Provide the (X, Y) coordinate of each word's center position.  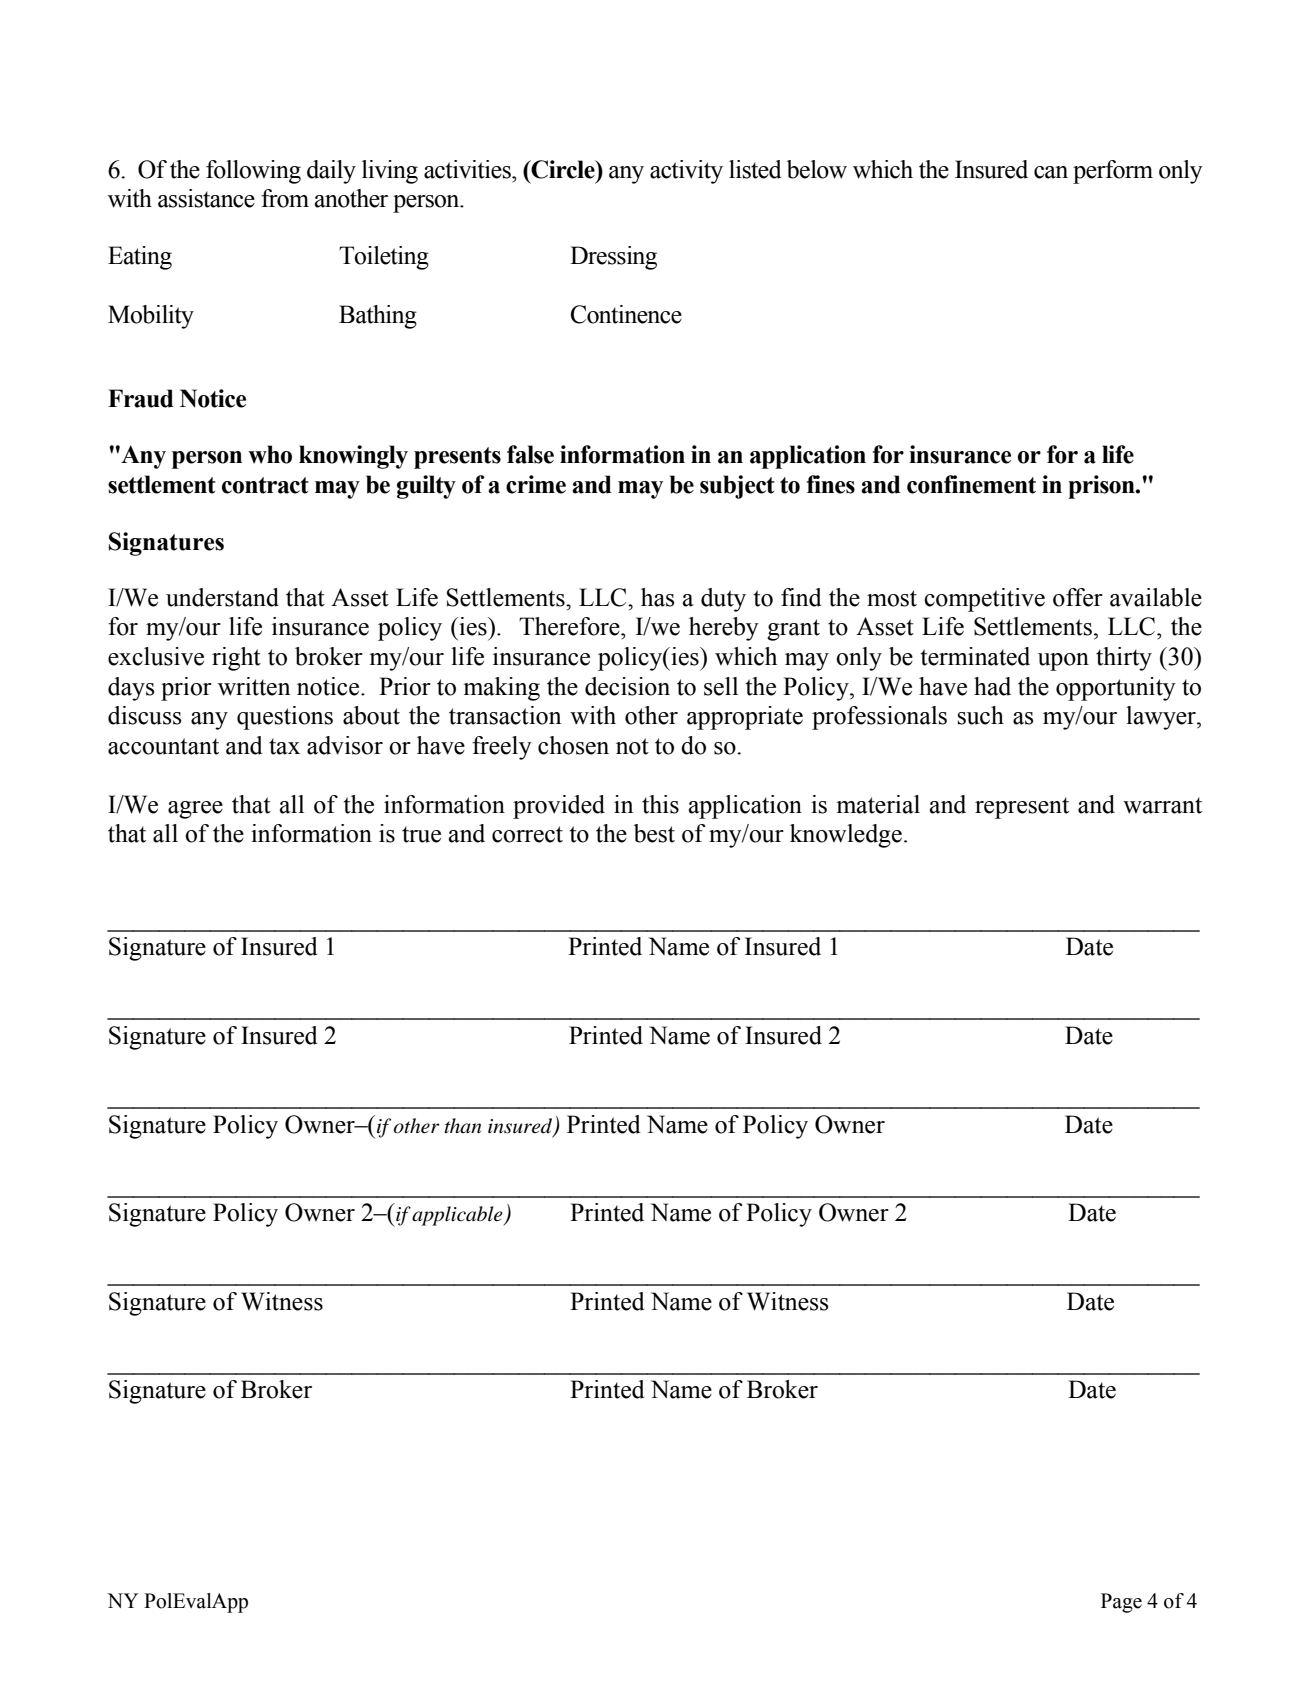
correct (527, 834)
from (285, 198)
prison (1102, 487)
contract (265, 485)
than (462, 1125)
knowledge (846, 836)
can (1051, 172)
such (981, 715)
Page (1121, 1603)
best (654, 833)
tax (284, 746)
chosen (573, 745)
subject (737, 487)
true (421, 834)
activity (686, 172)
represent (1022, 808)
